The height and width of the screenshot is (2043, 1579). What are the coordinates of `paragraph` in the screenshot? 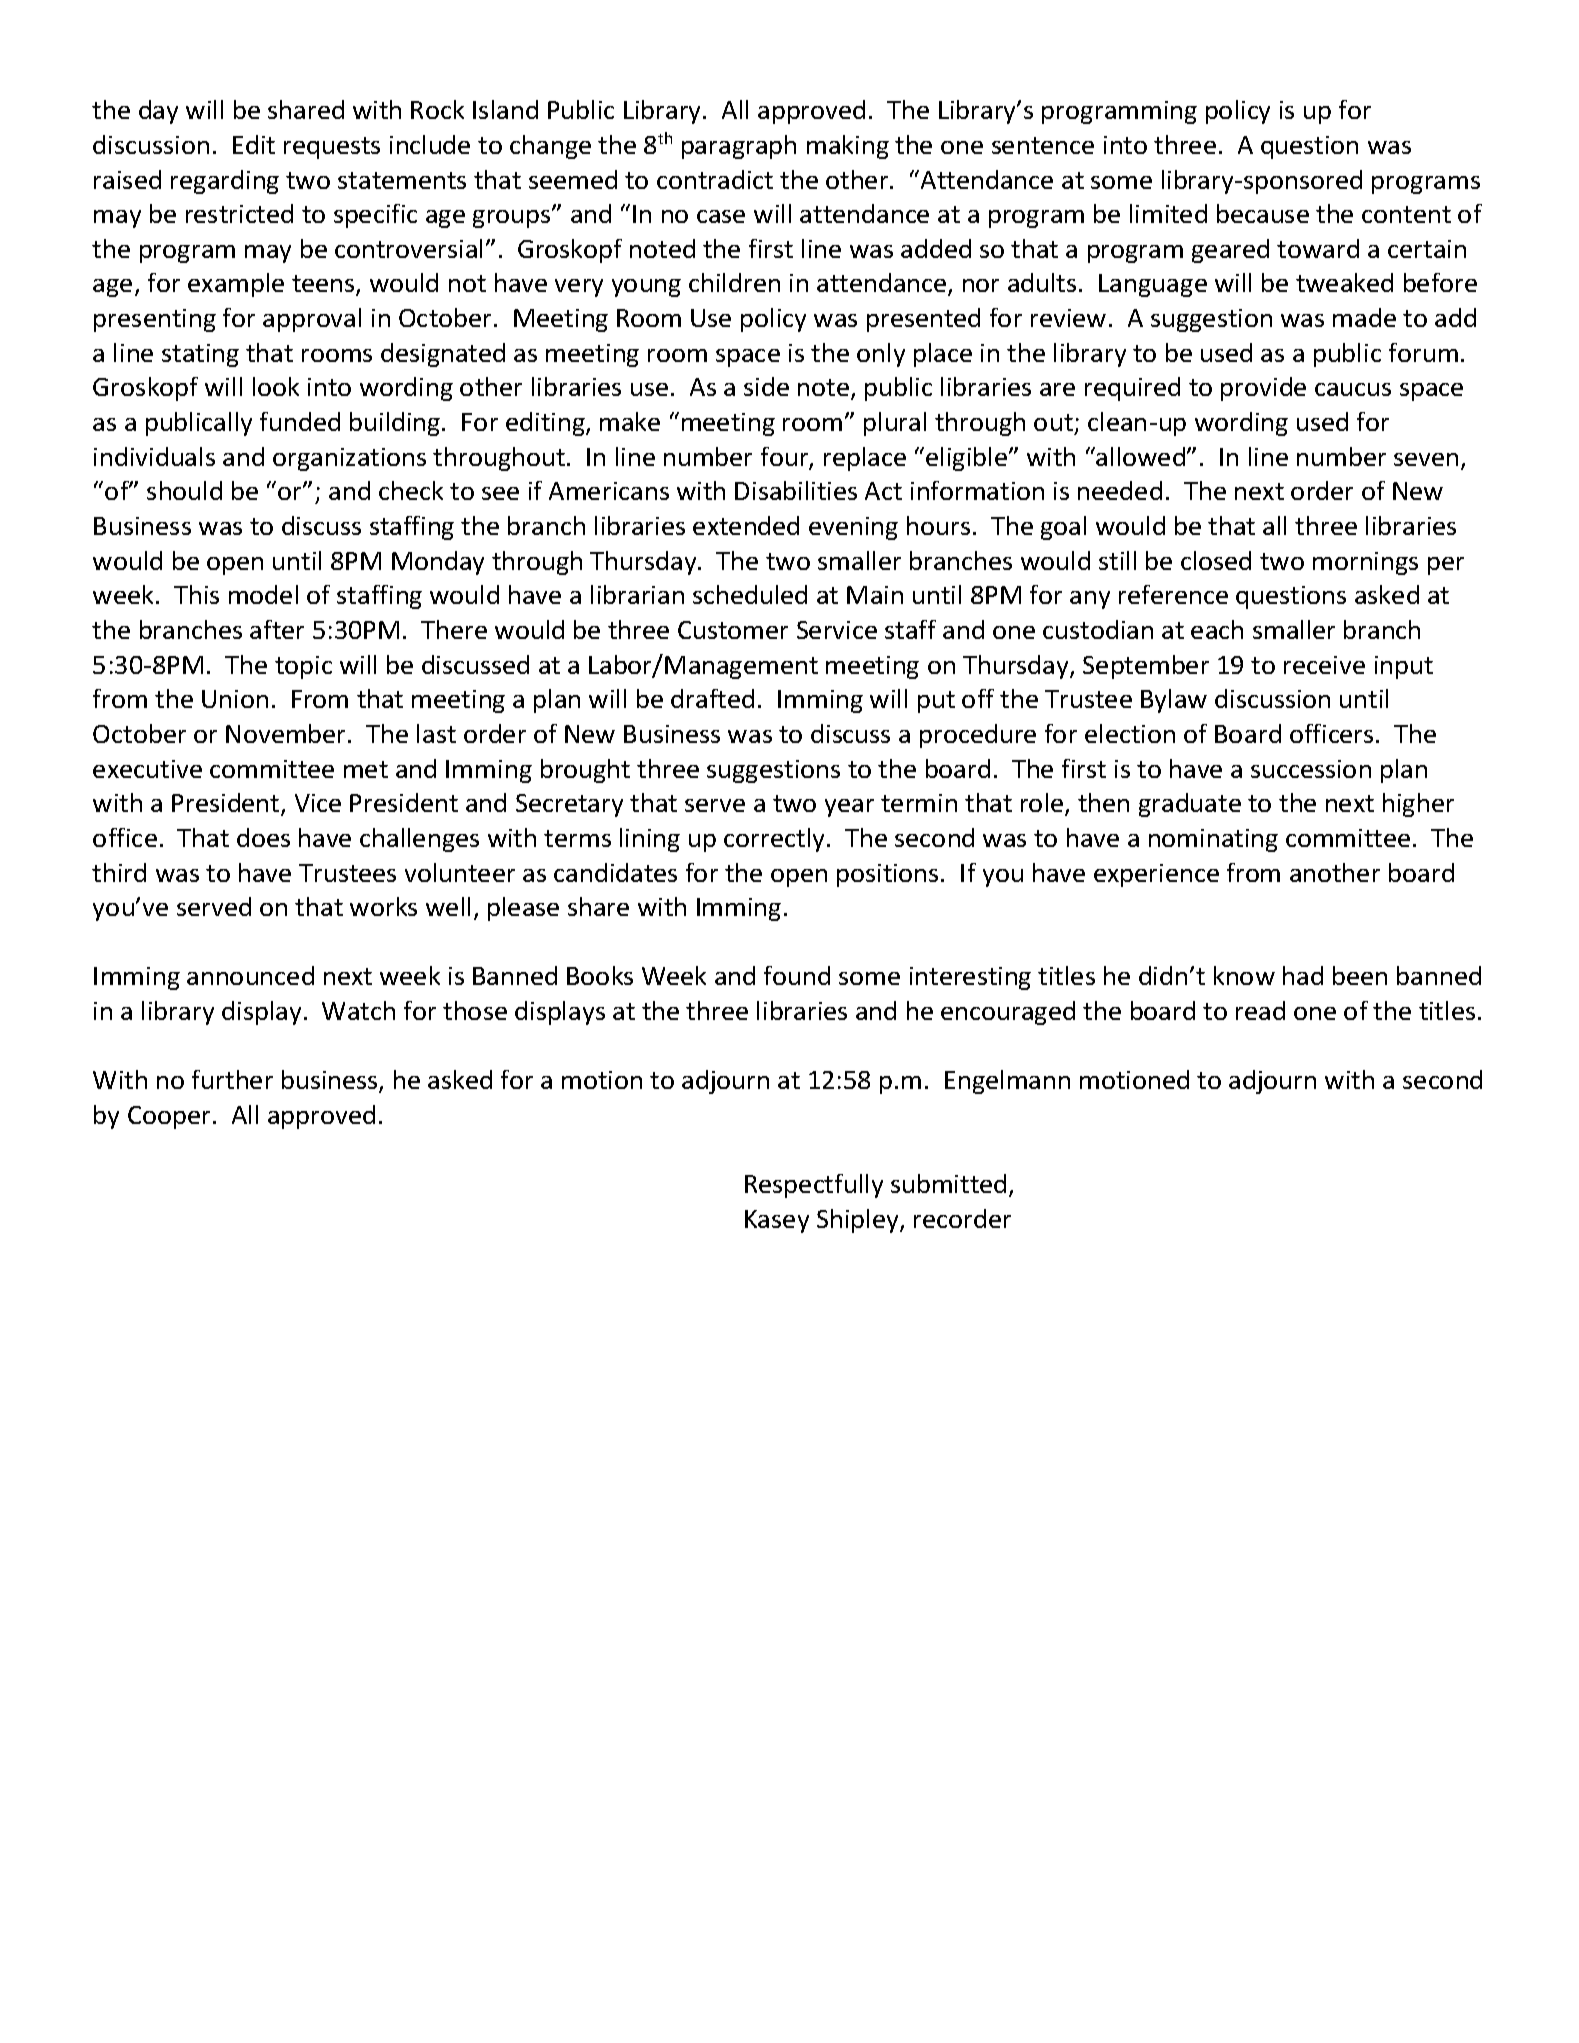 It's located at (739, 147).
